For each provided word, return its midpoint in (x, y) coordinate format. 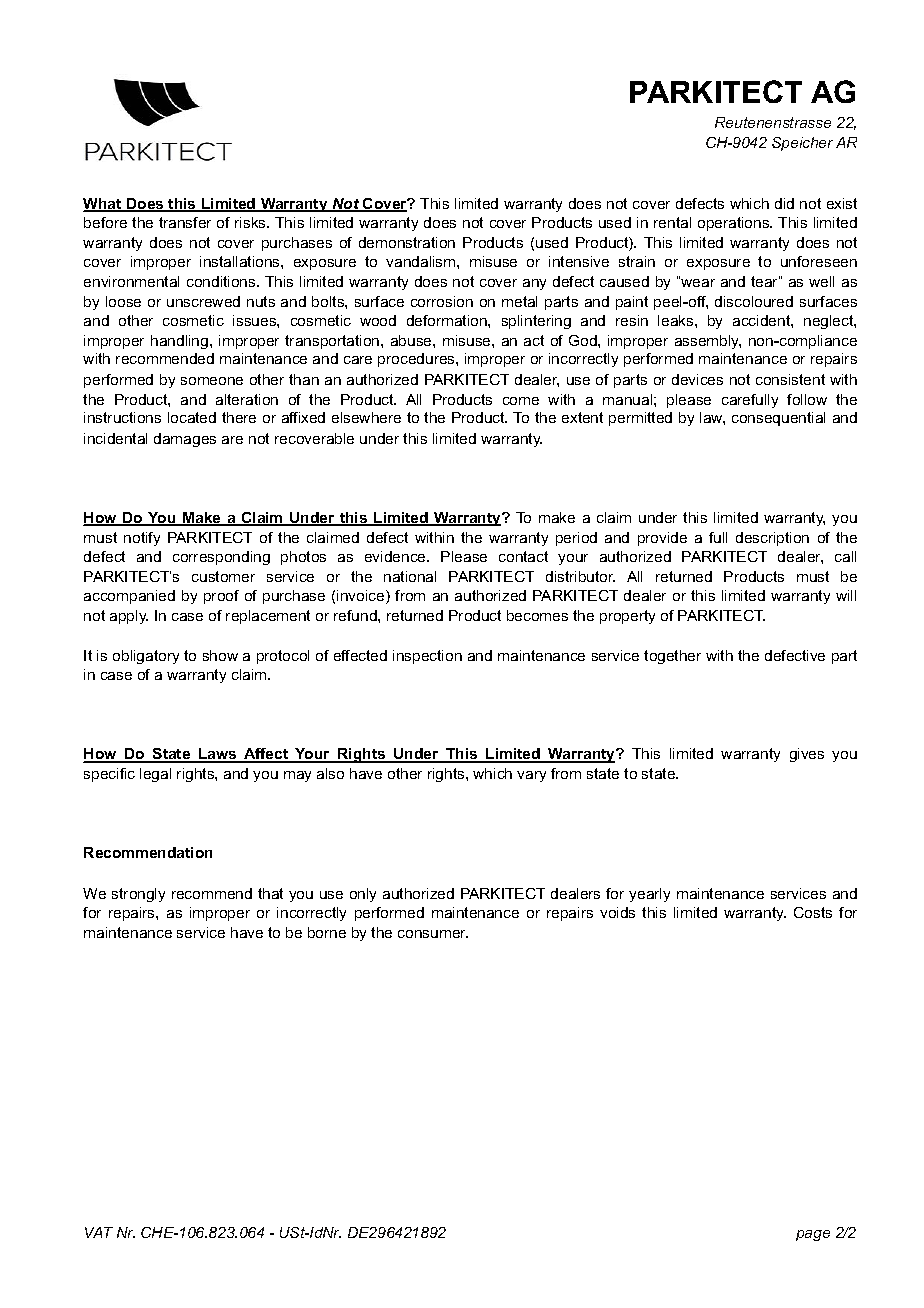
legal (155, 775)
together (672, 657)
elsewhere (366, 417)
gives (807, 755)
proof (221, 597)
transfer (185, 222)
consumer (433, 934)
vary (531, 776)
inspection (427, 657)
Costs (813, 912)
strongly (138, 895)
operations (735, 224)
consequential (778, 419)
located (192, 417)
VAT (99, 1232)
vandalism (422, 261)
